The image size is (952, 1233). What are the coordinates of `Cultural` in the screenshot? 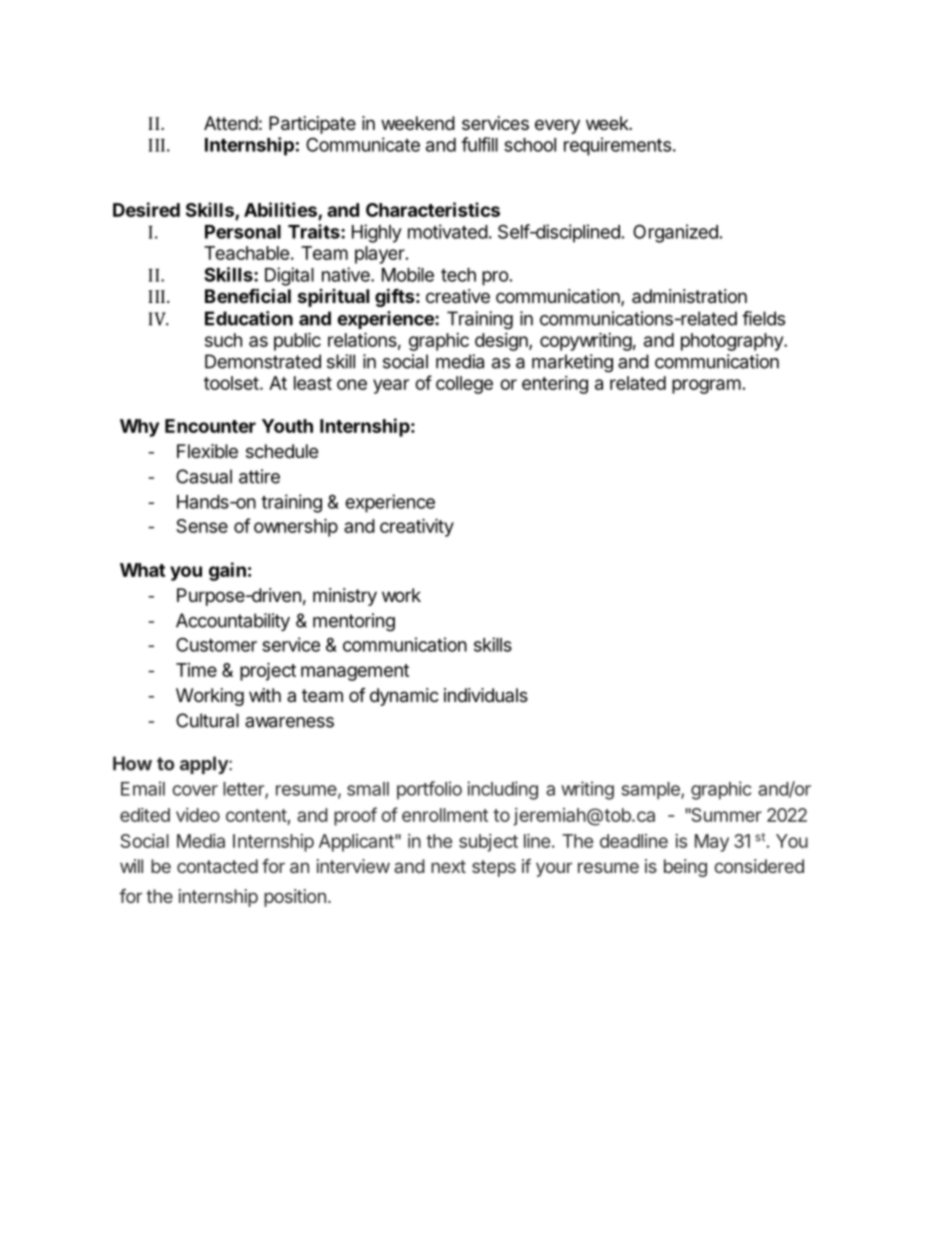 It's located at (207, 720).
